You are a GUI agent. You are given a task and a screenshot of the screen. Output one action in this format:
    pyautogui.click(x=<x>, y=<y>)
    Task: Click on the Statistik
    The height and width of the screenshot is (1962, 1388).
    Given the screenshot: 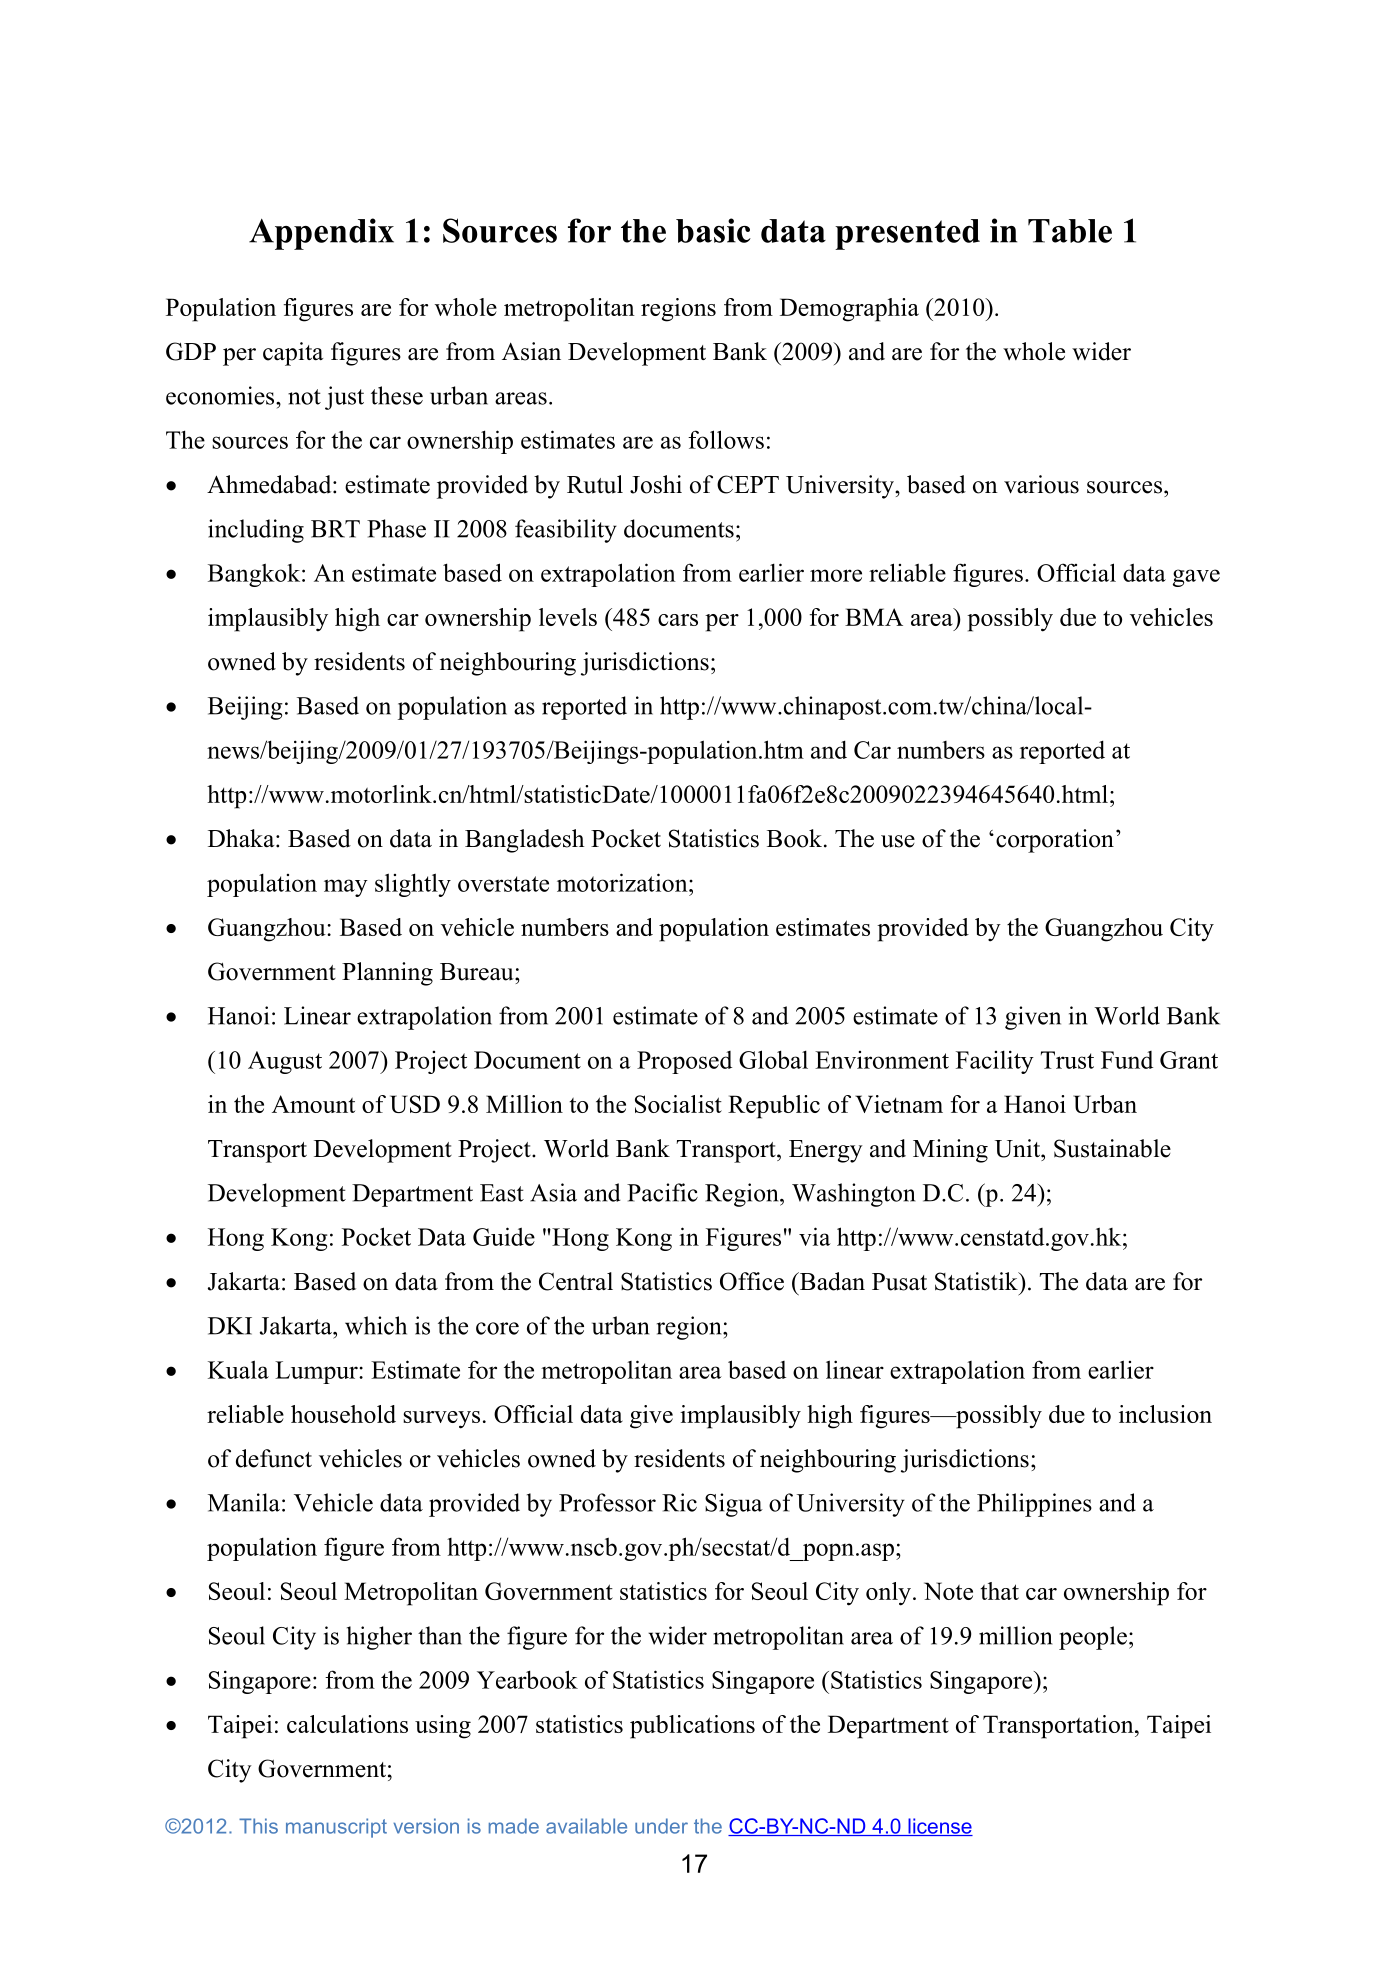 What is the action you would take?
    pyautogui.click(x=977, y=1281)
